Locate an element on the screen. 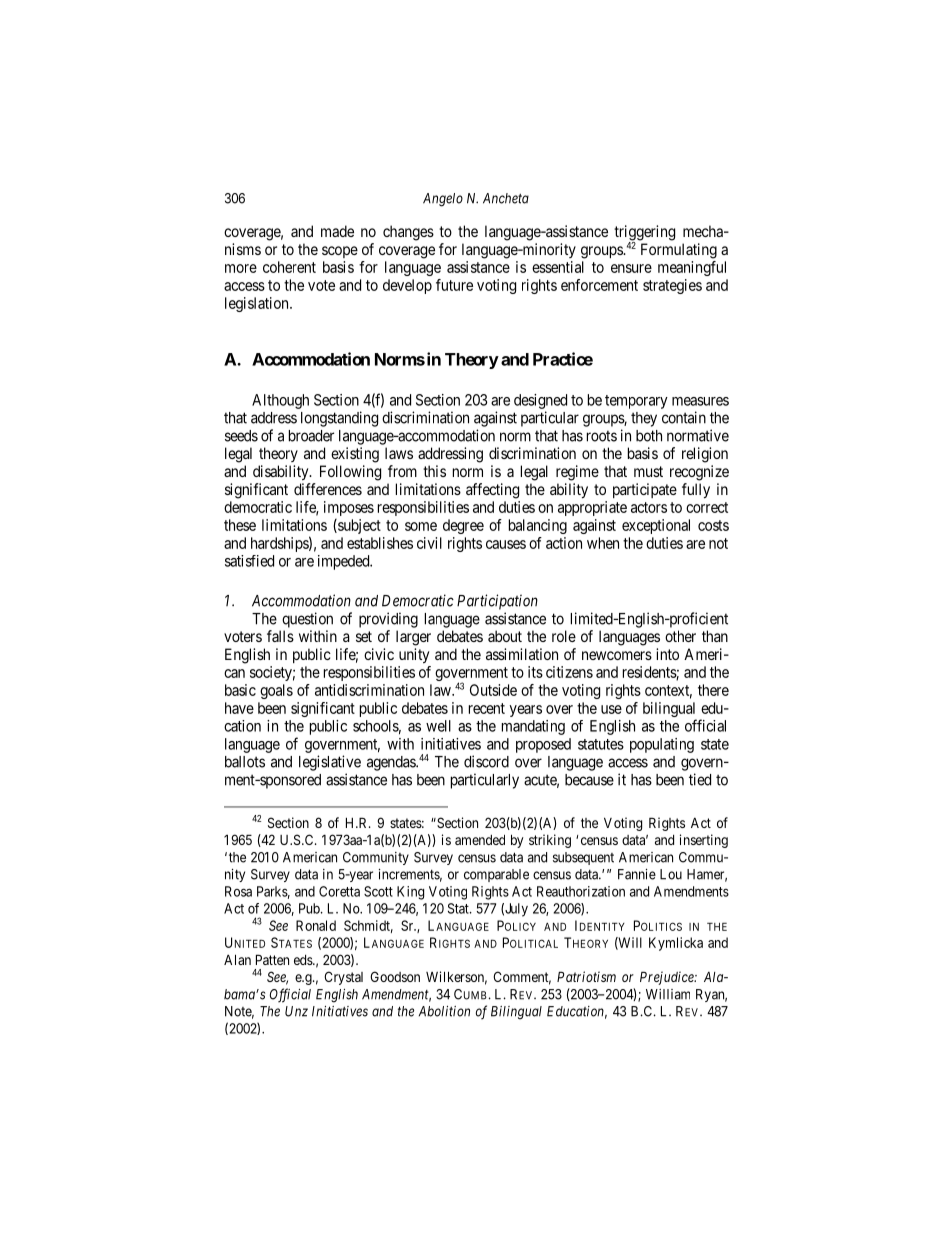  Outside is located at coordinates (493, 690).
